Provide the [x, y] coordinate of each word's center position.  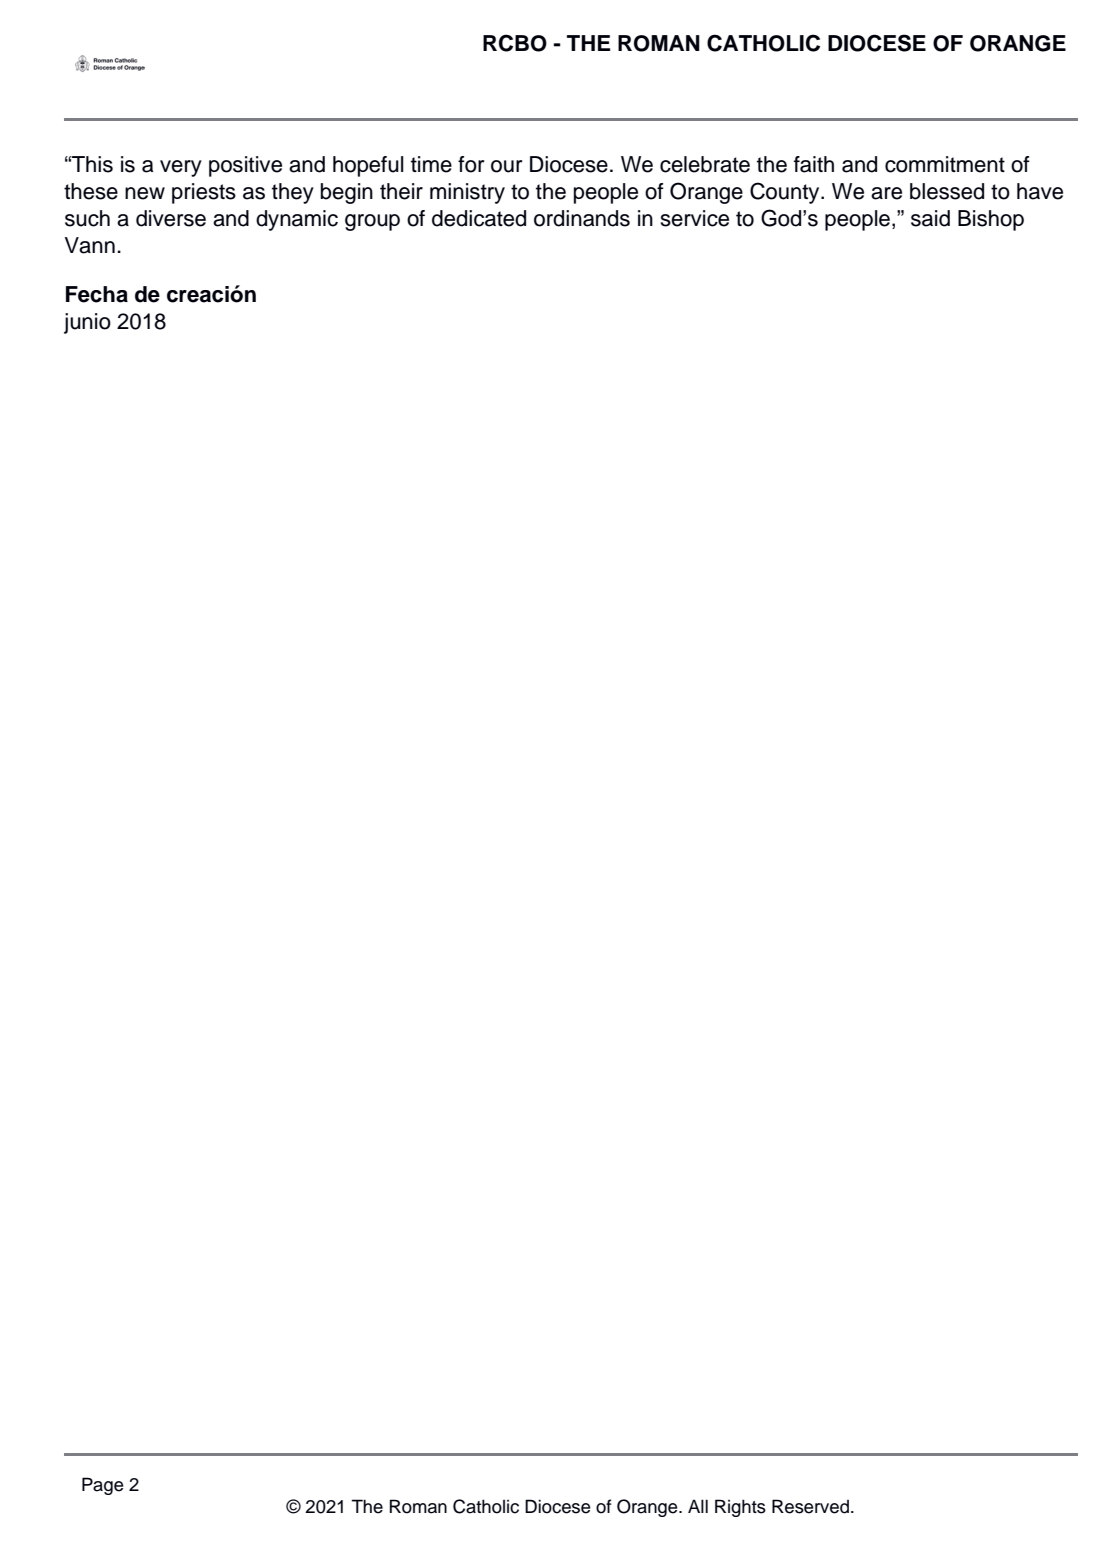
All [698, 1506]
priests [204, 193]
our [506, 166]
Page [102, 1486]
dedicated [479, 218]
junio [87, 323]
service [695, 218]
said [930, 218]
